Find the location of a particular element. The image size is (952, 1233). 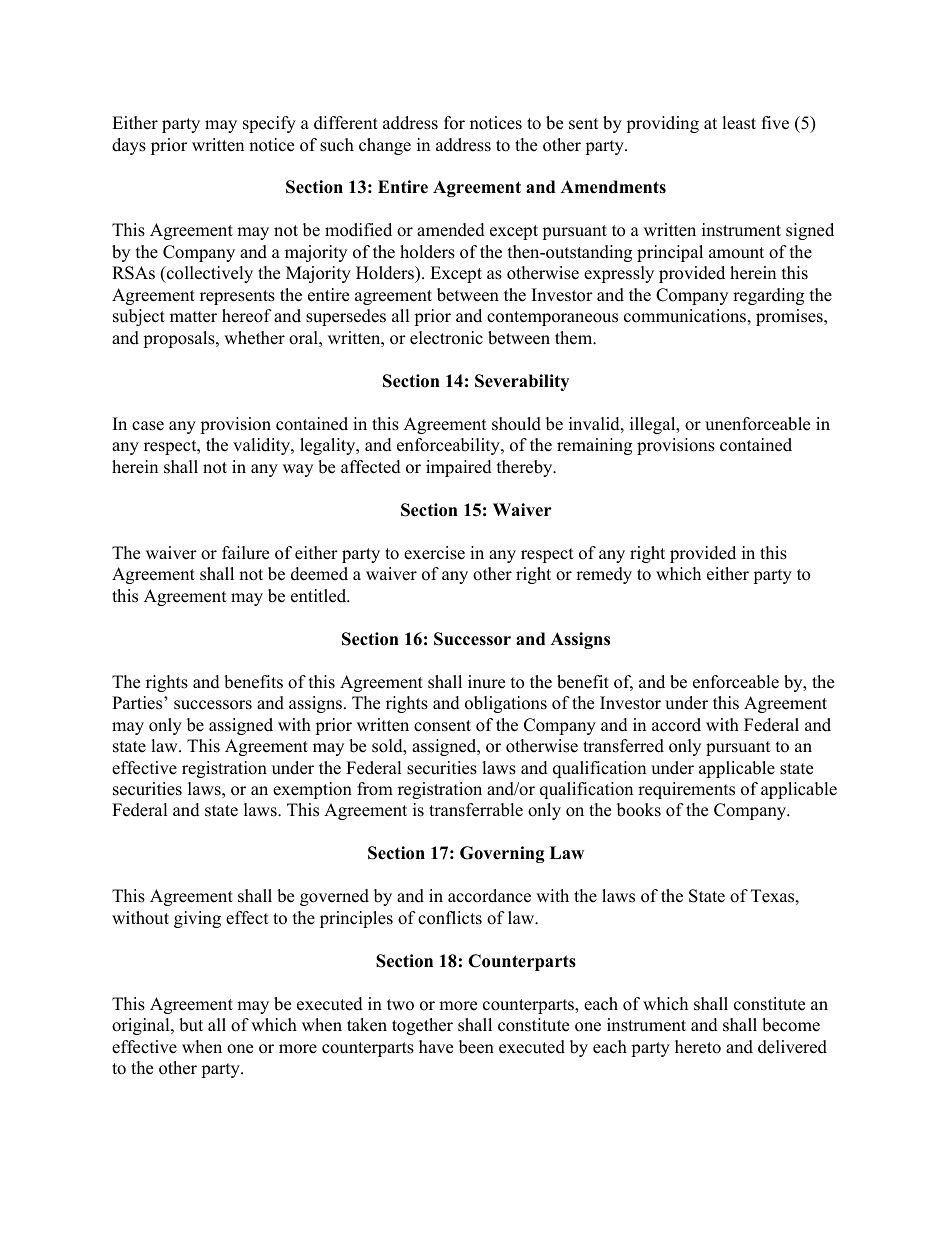

exercise is located at coordinates (434, 553).
